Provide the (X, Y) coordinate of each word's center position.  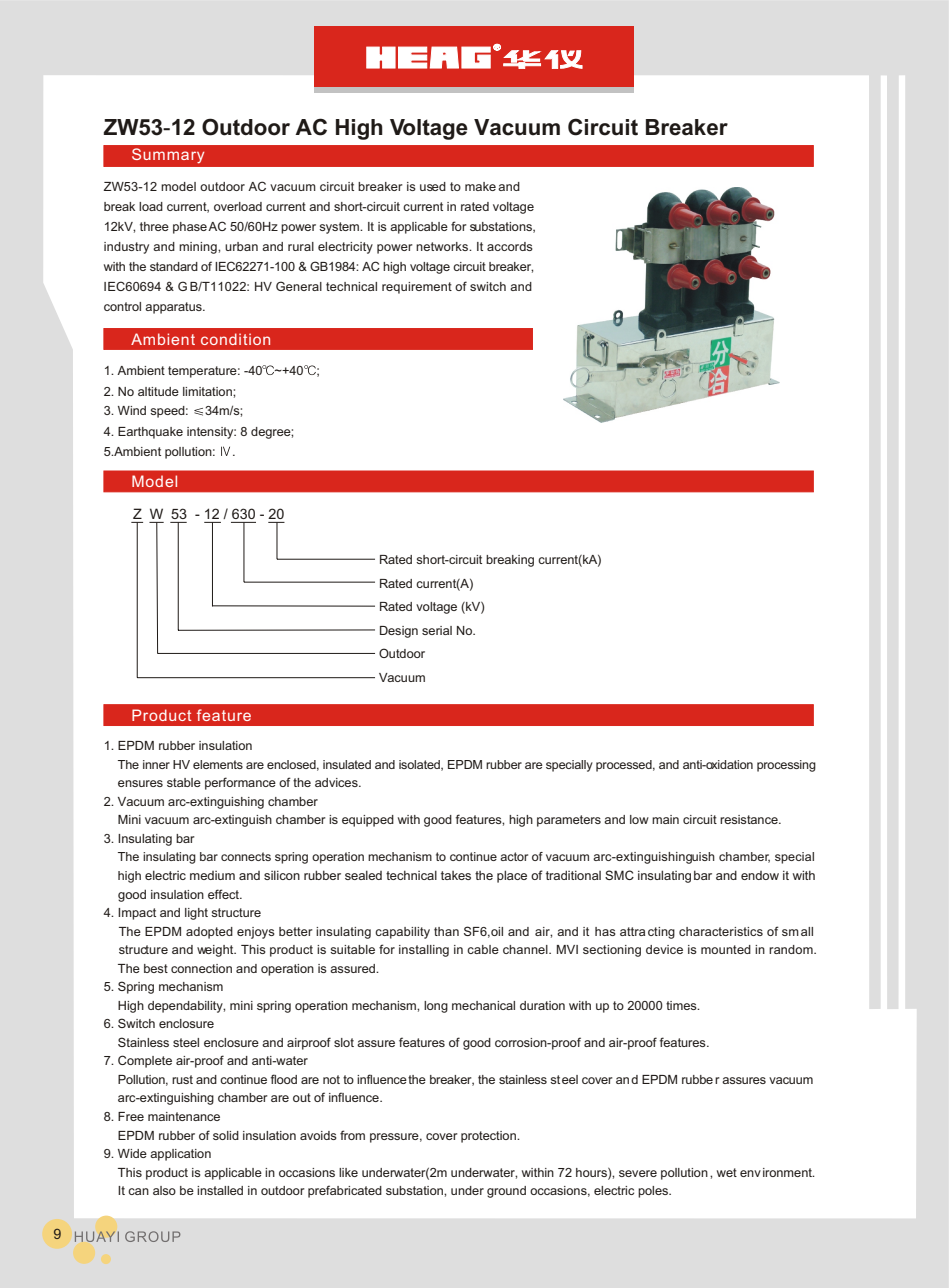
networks (443, 246)
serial (437, 630)
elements (218, 764)
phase (190, 228)
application (180, 1155)
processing (786, 766)
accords (510, 246)
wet (727, 1172)
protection (489, 1137)
